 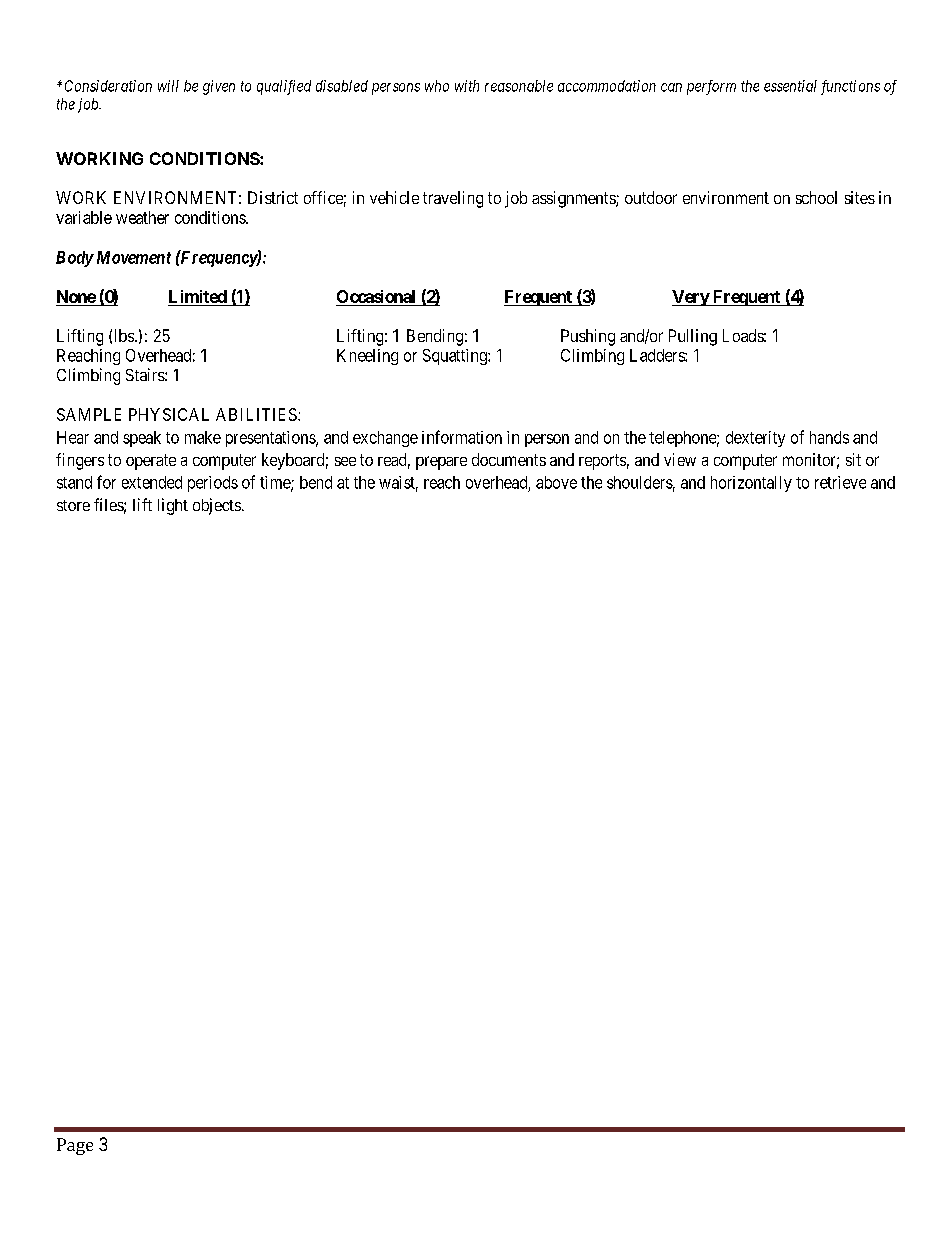 What do you see at coordinates (751, 484) in the screenshot?
I see `horizontally` at bounding box center [751, 484].
